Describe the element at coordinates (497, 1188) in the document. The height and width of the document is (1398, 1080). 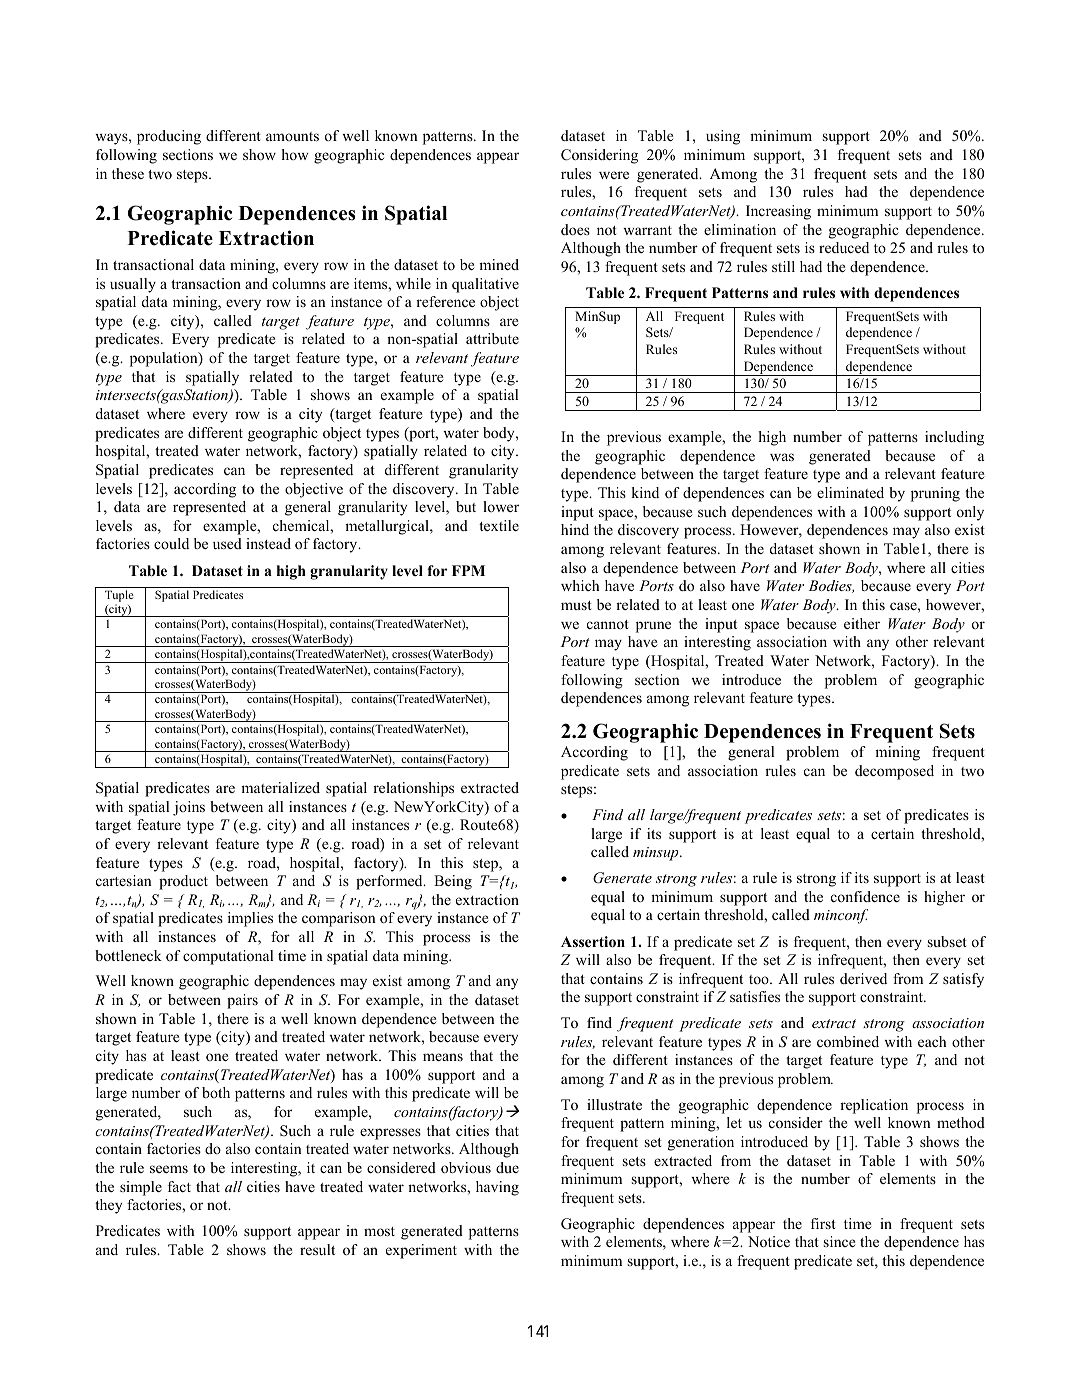
I see `having` at that location.
